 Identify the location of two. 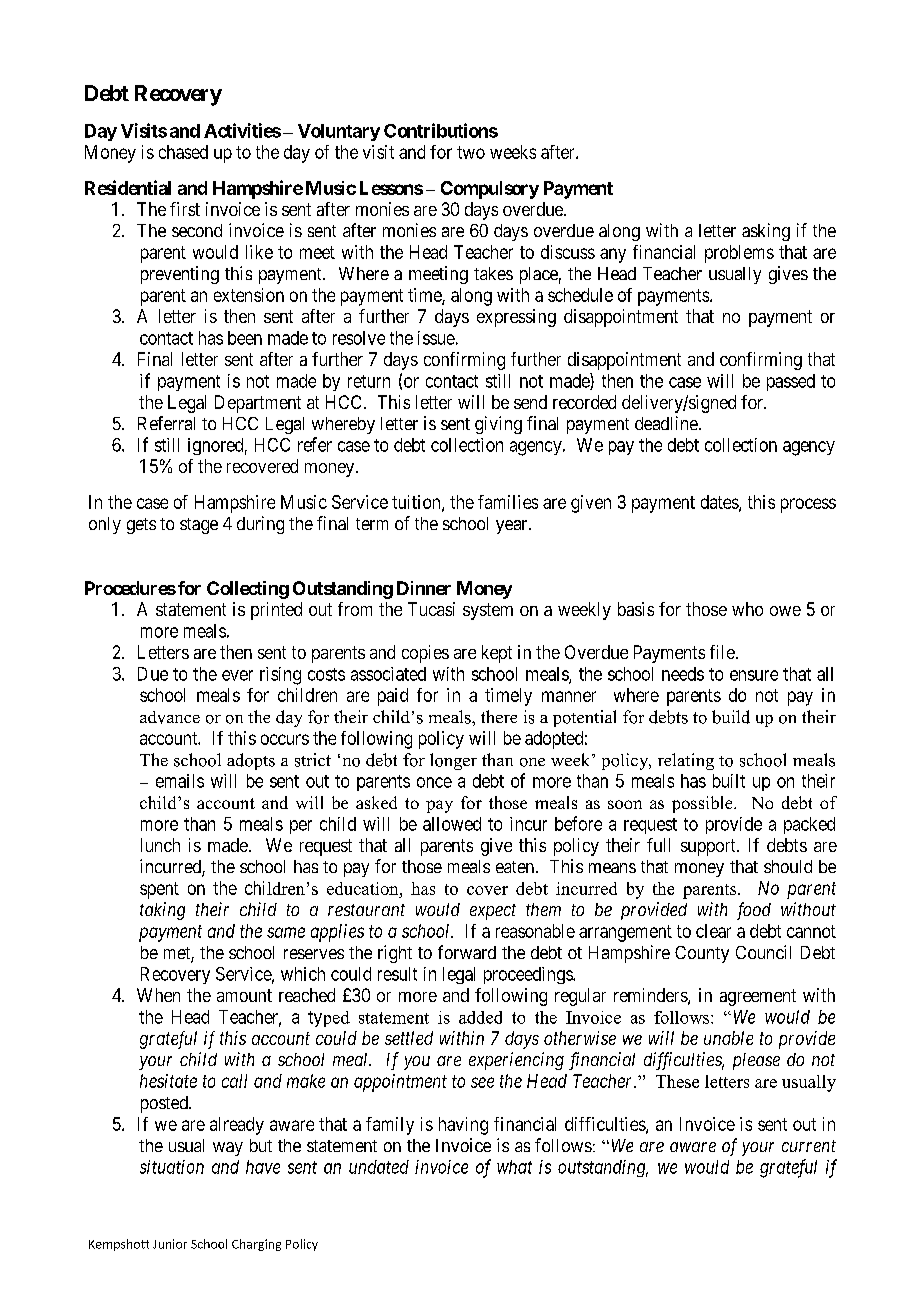
(471, 152).
